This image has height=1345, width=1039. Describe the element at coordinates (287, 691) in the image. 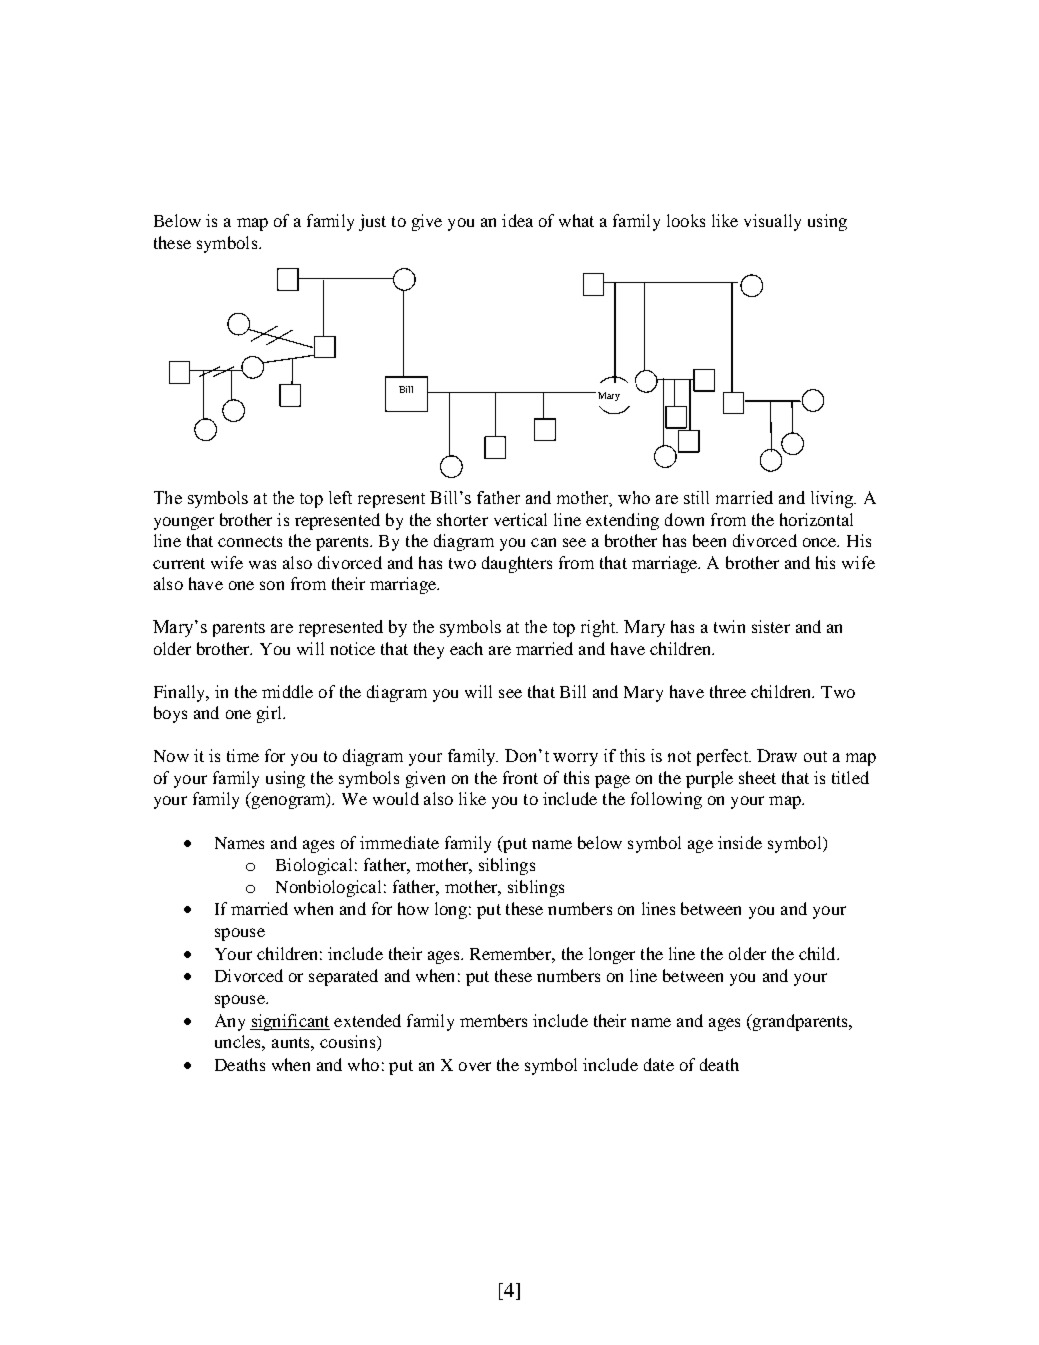

I see `middle` at that location.
